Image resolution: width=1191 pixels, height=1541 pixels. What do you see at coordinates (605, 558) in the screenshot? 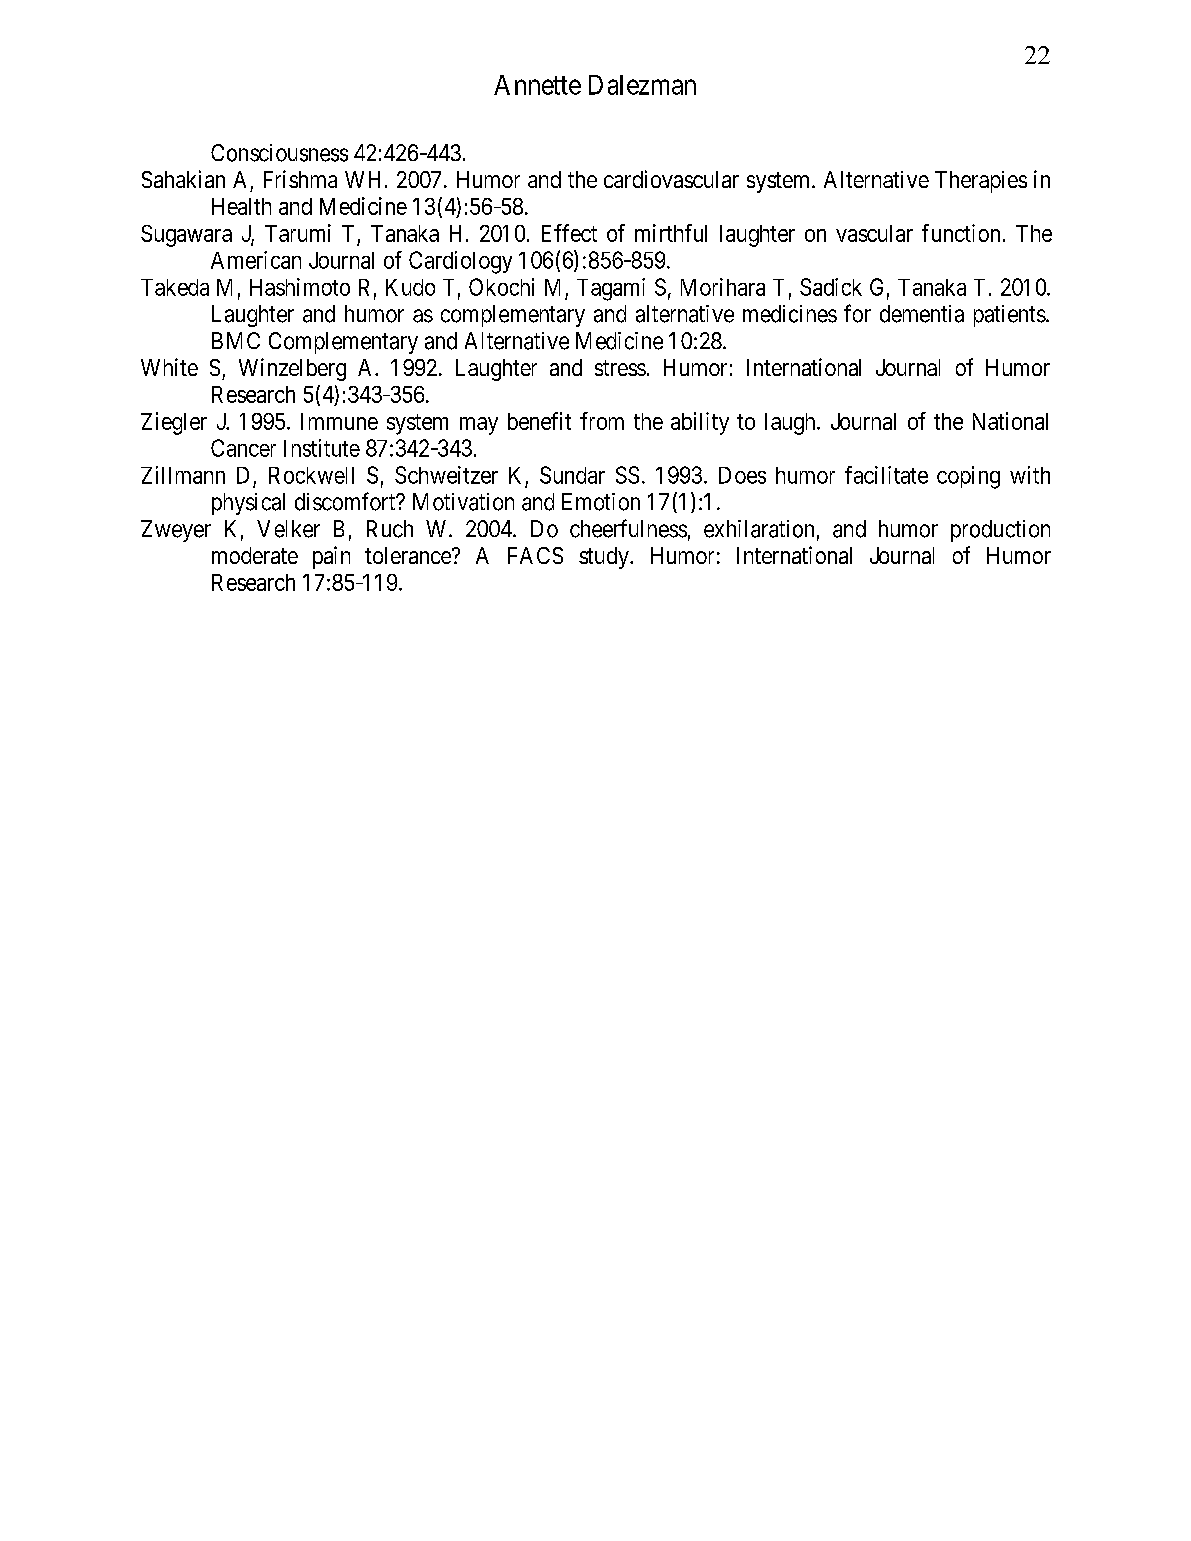
I see `study` at bounding box center [605, 558].
